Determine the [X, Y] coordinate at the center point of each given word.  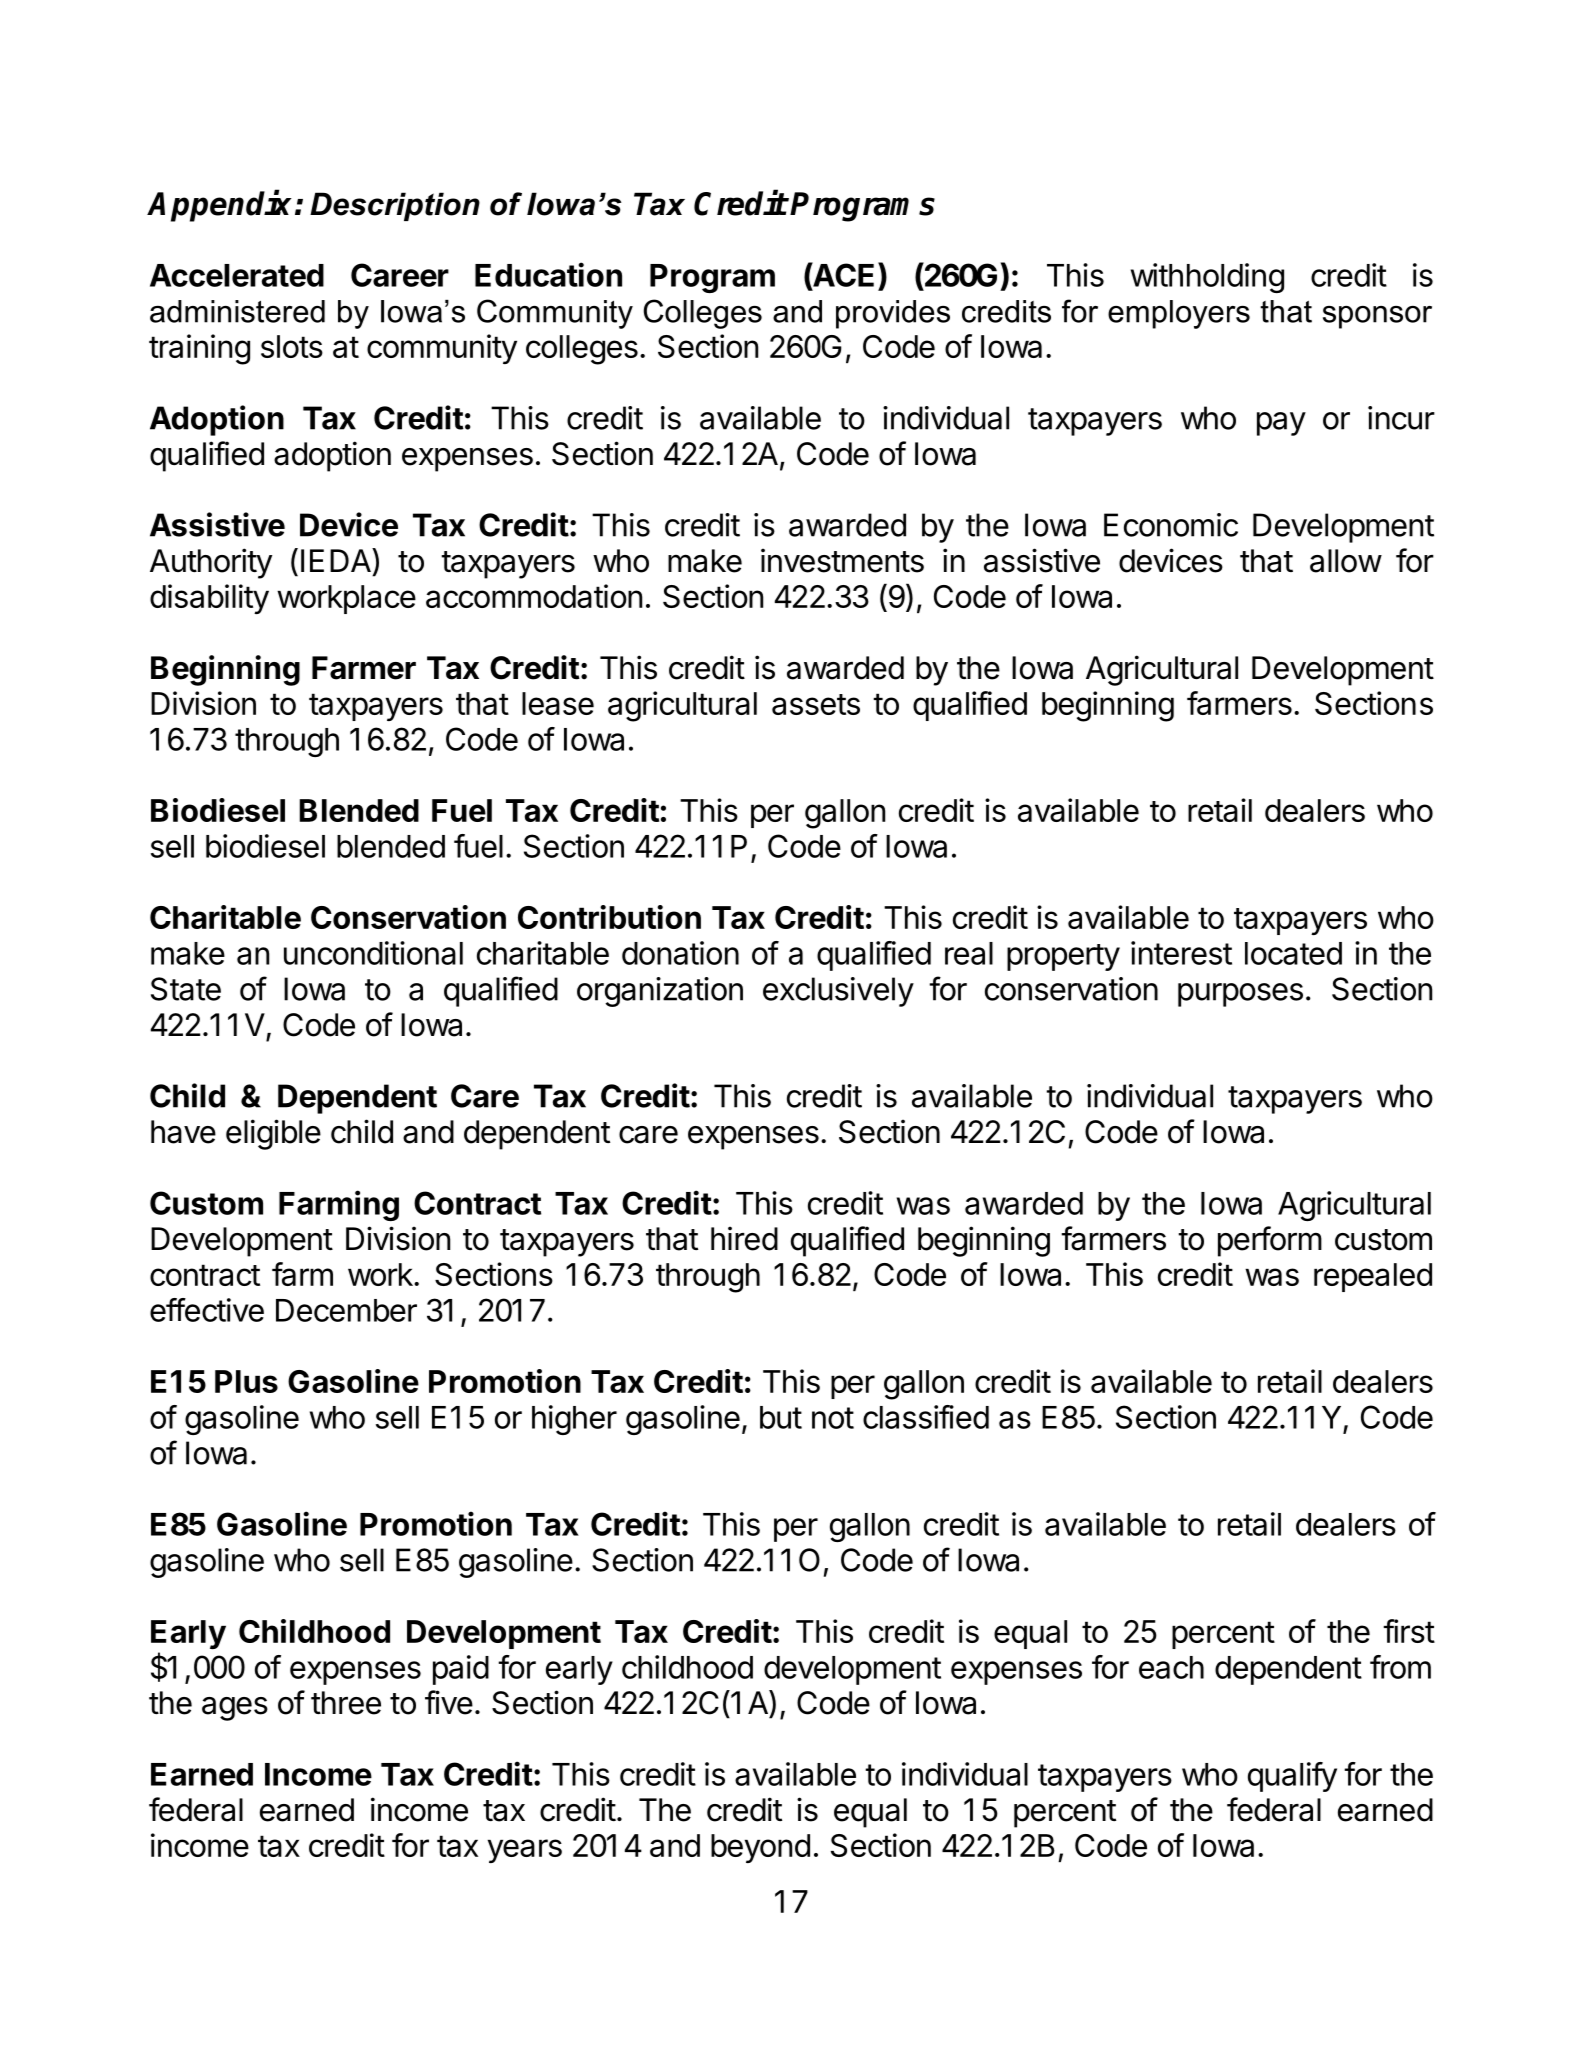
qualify [1292, 1777]
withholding [1207, 278]
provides [893, 314]
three [346, 1703]
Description [395, 206]
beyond [760, 1848]
